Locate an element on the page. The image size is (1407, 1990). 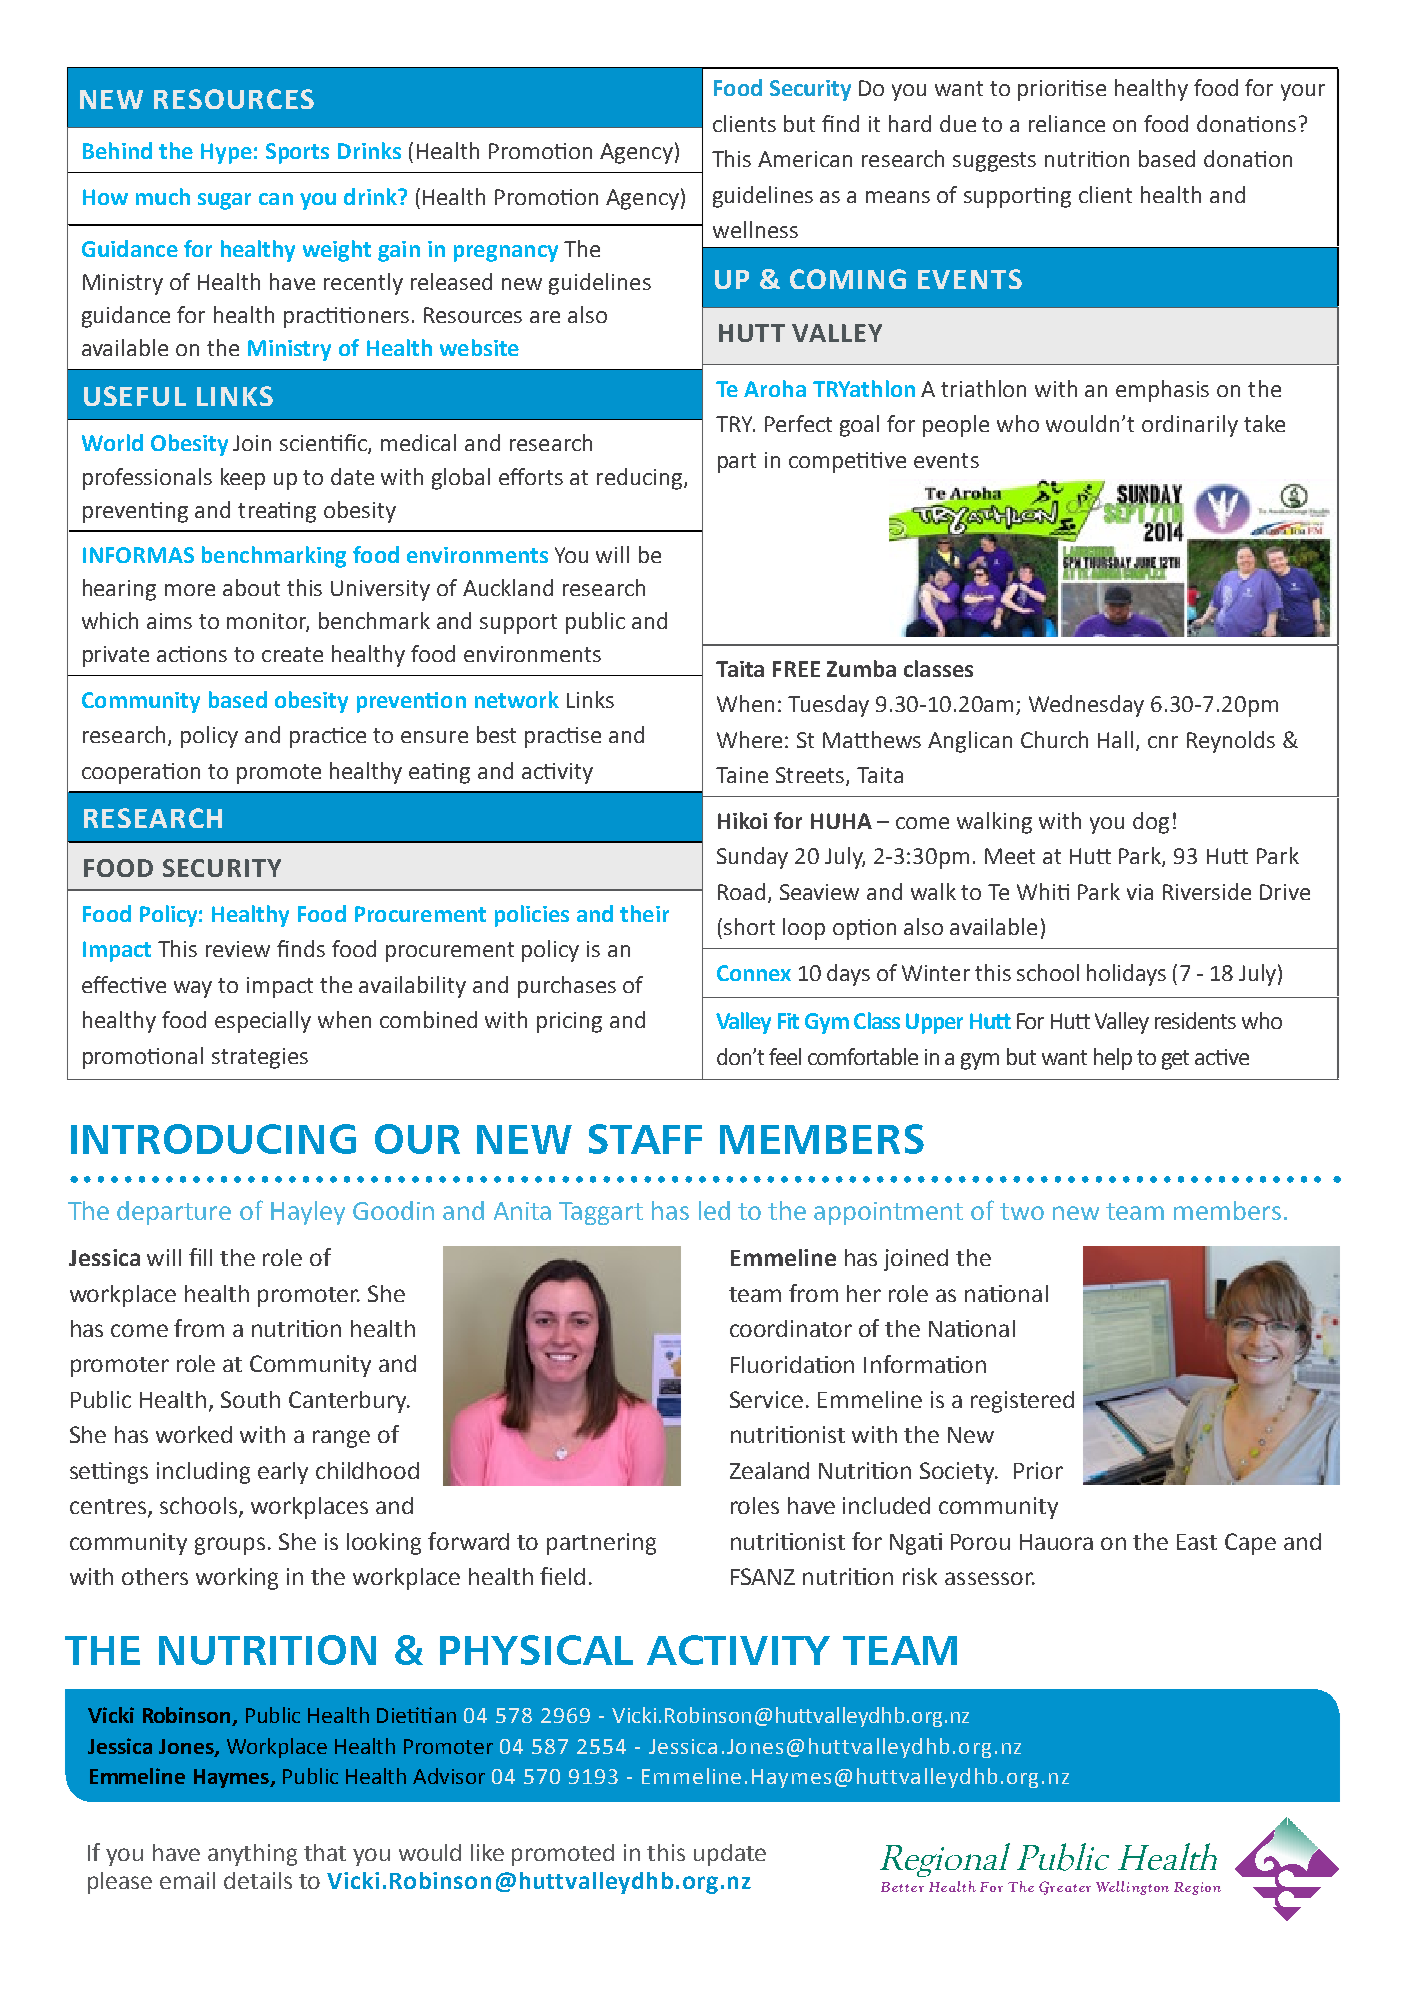
cnr is located at coordinates (1163, 742).
